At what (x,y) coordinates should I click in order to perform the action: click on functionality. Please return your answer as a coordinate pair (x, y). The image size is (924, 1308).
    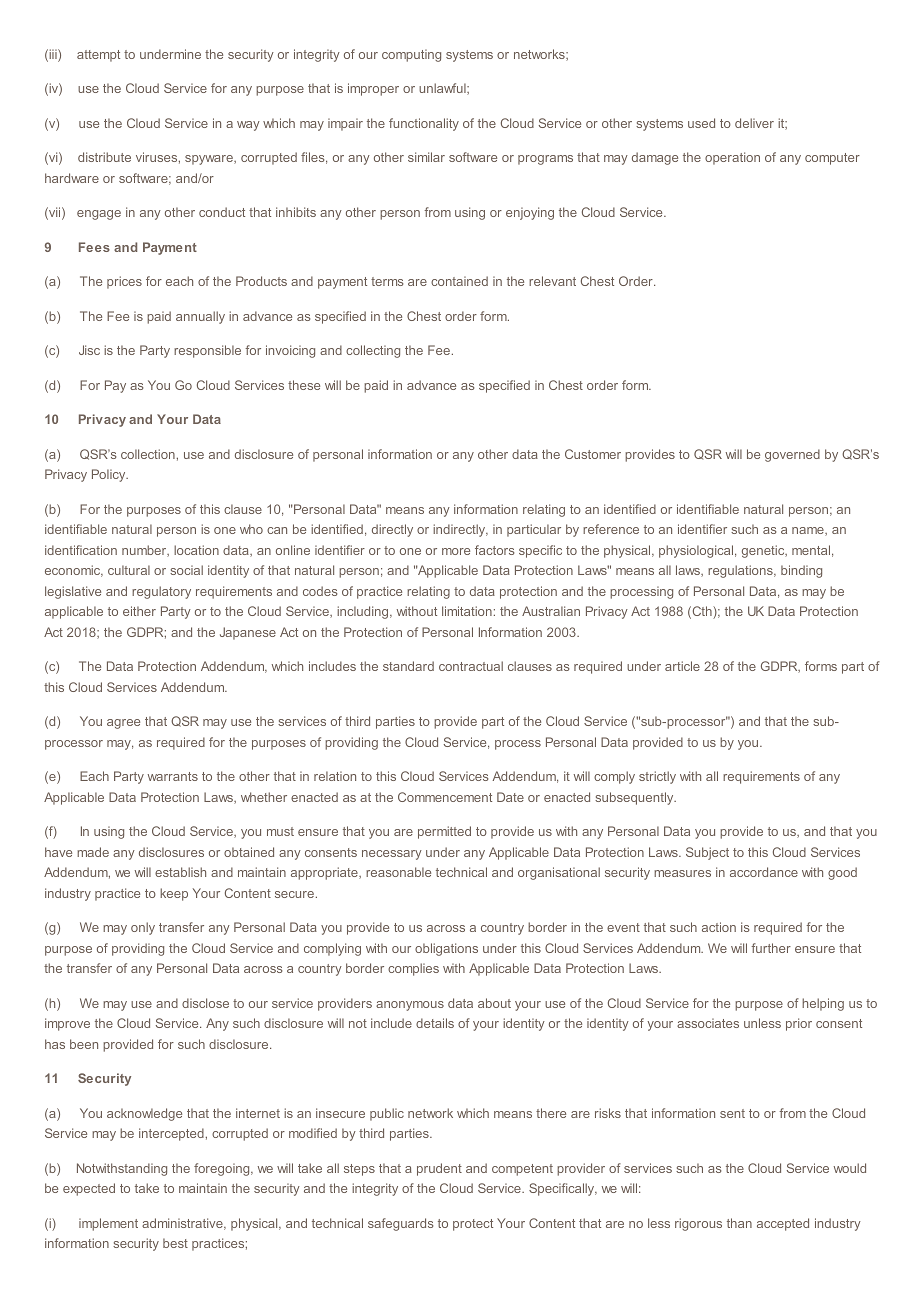
    Looking at the image, I should click on (424, 124).
